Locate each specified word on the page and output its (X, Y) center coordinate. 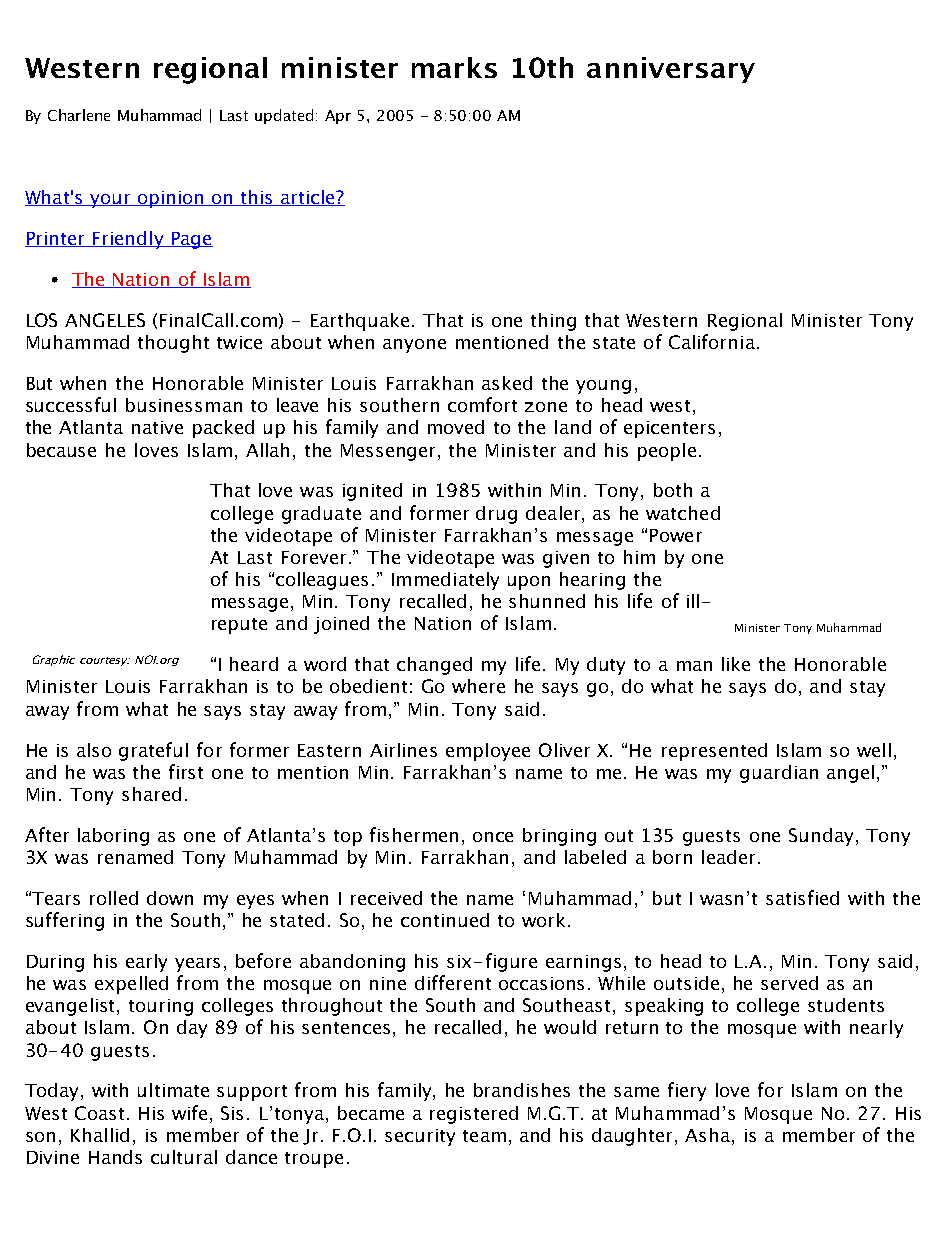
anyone (414, 346)
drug (496, 515)
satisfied (802, 897)
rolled (114, 898)
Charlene (79, 115)
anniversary (671, 70)
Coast (99, 1113)
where (478, 686)
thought (173, 344)
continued (445, 920)
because (61, 450)
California (712, 341)
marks (454, 67)
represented (714, 752)
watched (683, 513)
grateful (153, 751)
